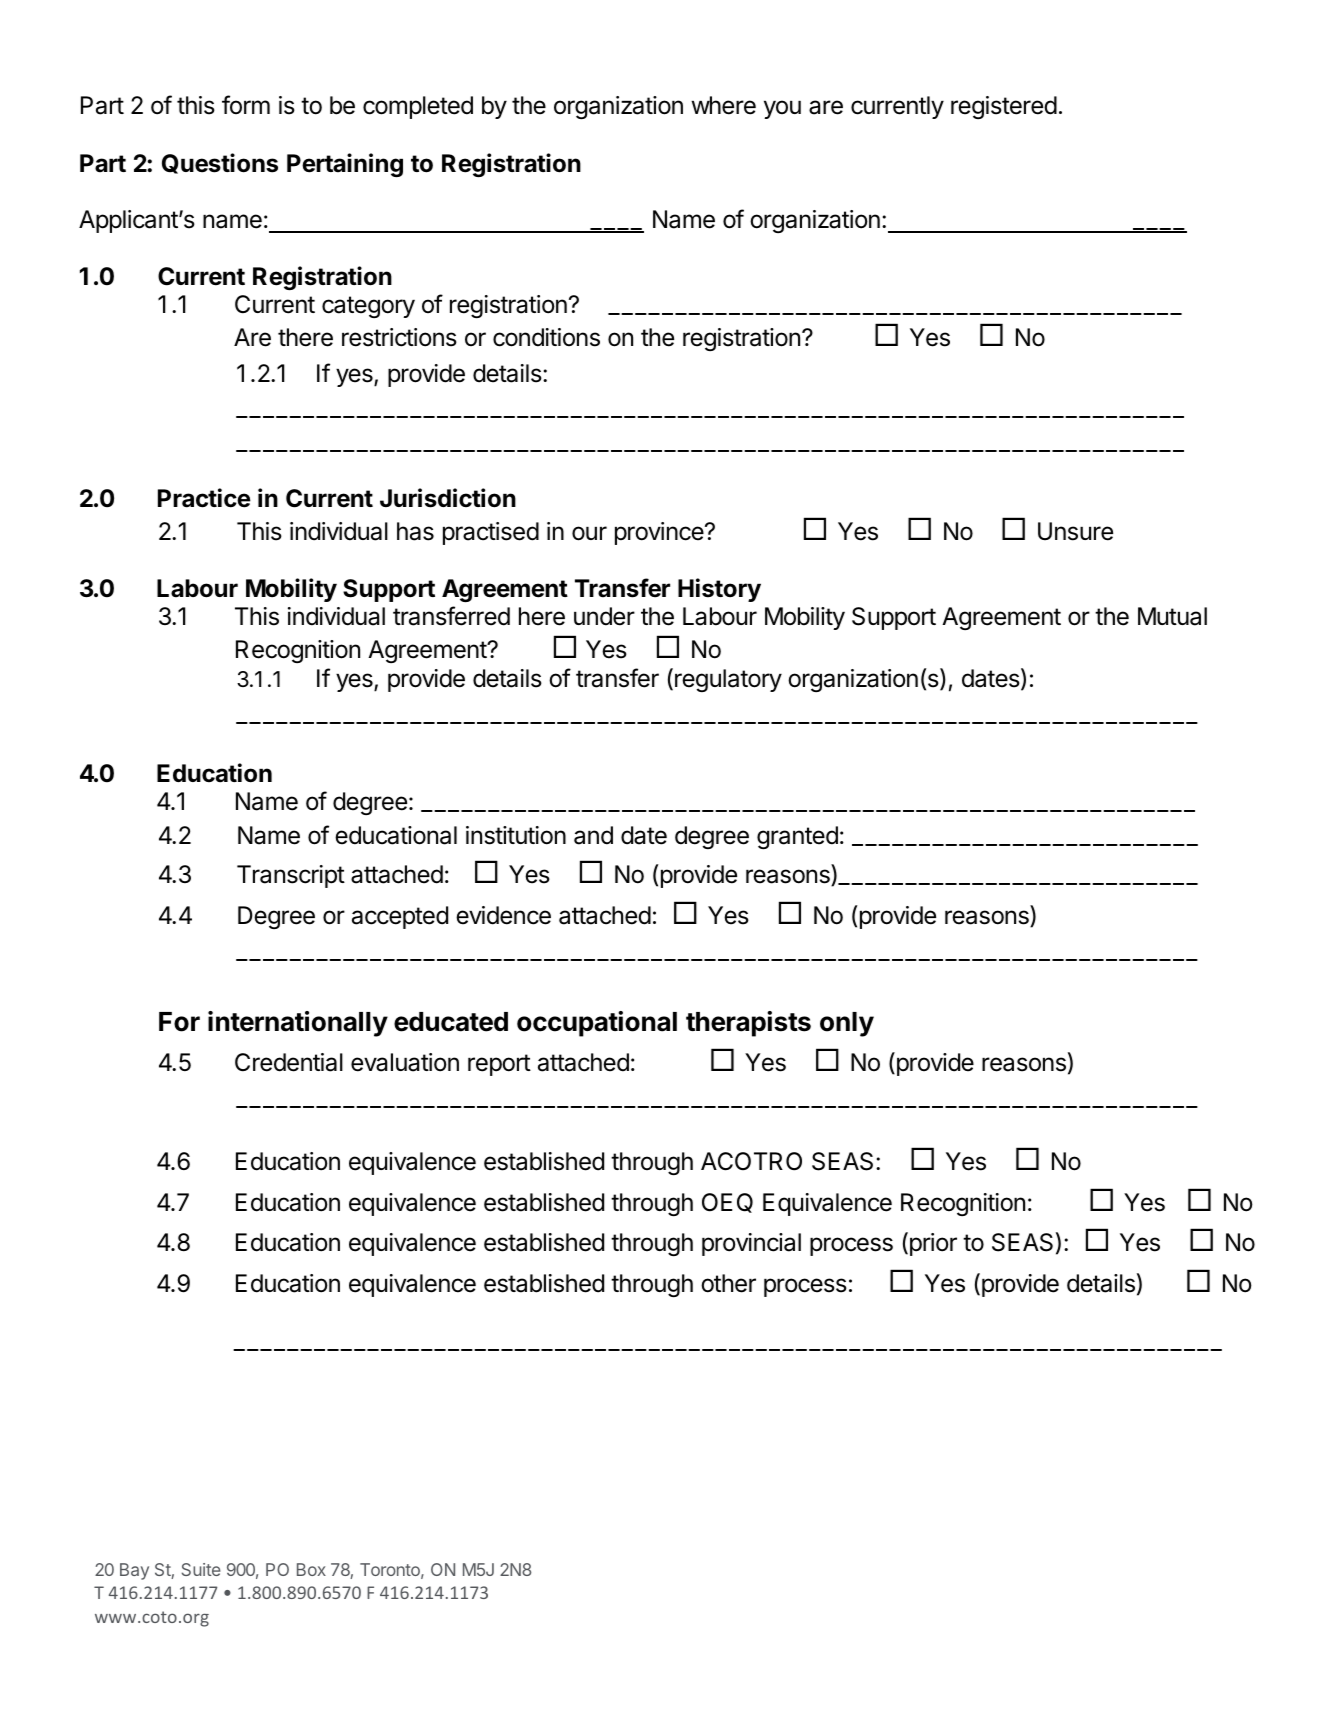  Describe the element at coordinates (204, 498) in the screenshot. I see `Practice` at that location.
